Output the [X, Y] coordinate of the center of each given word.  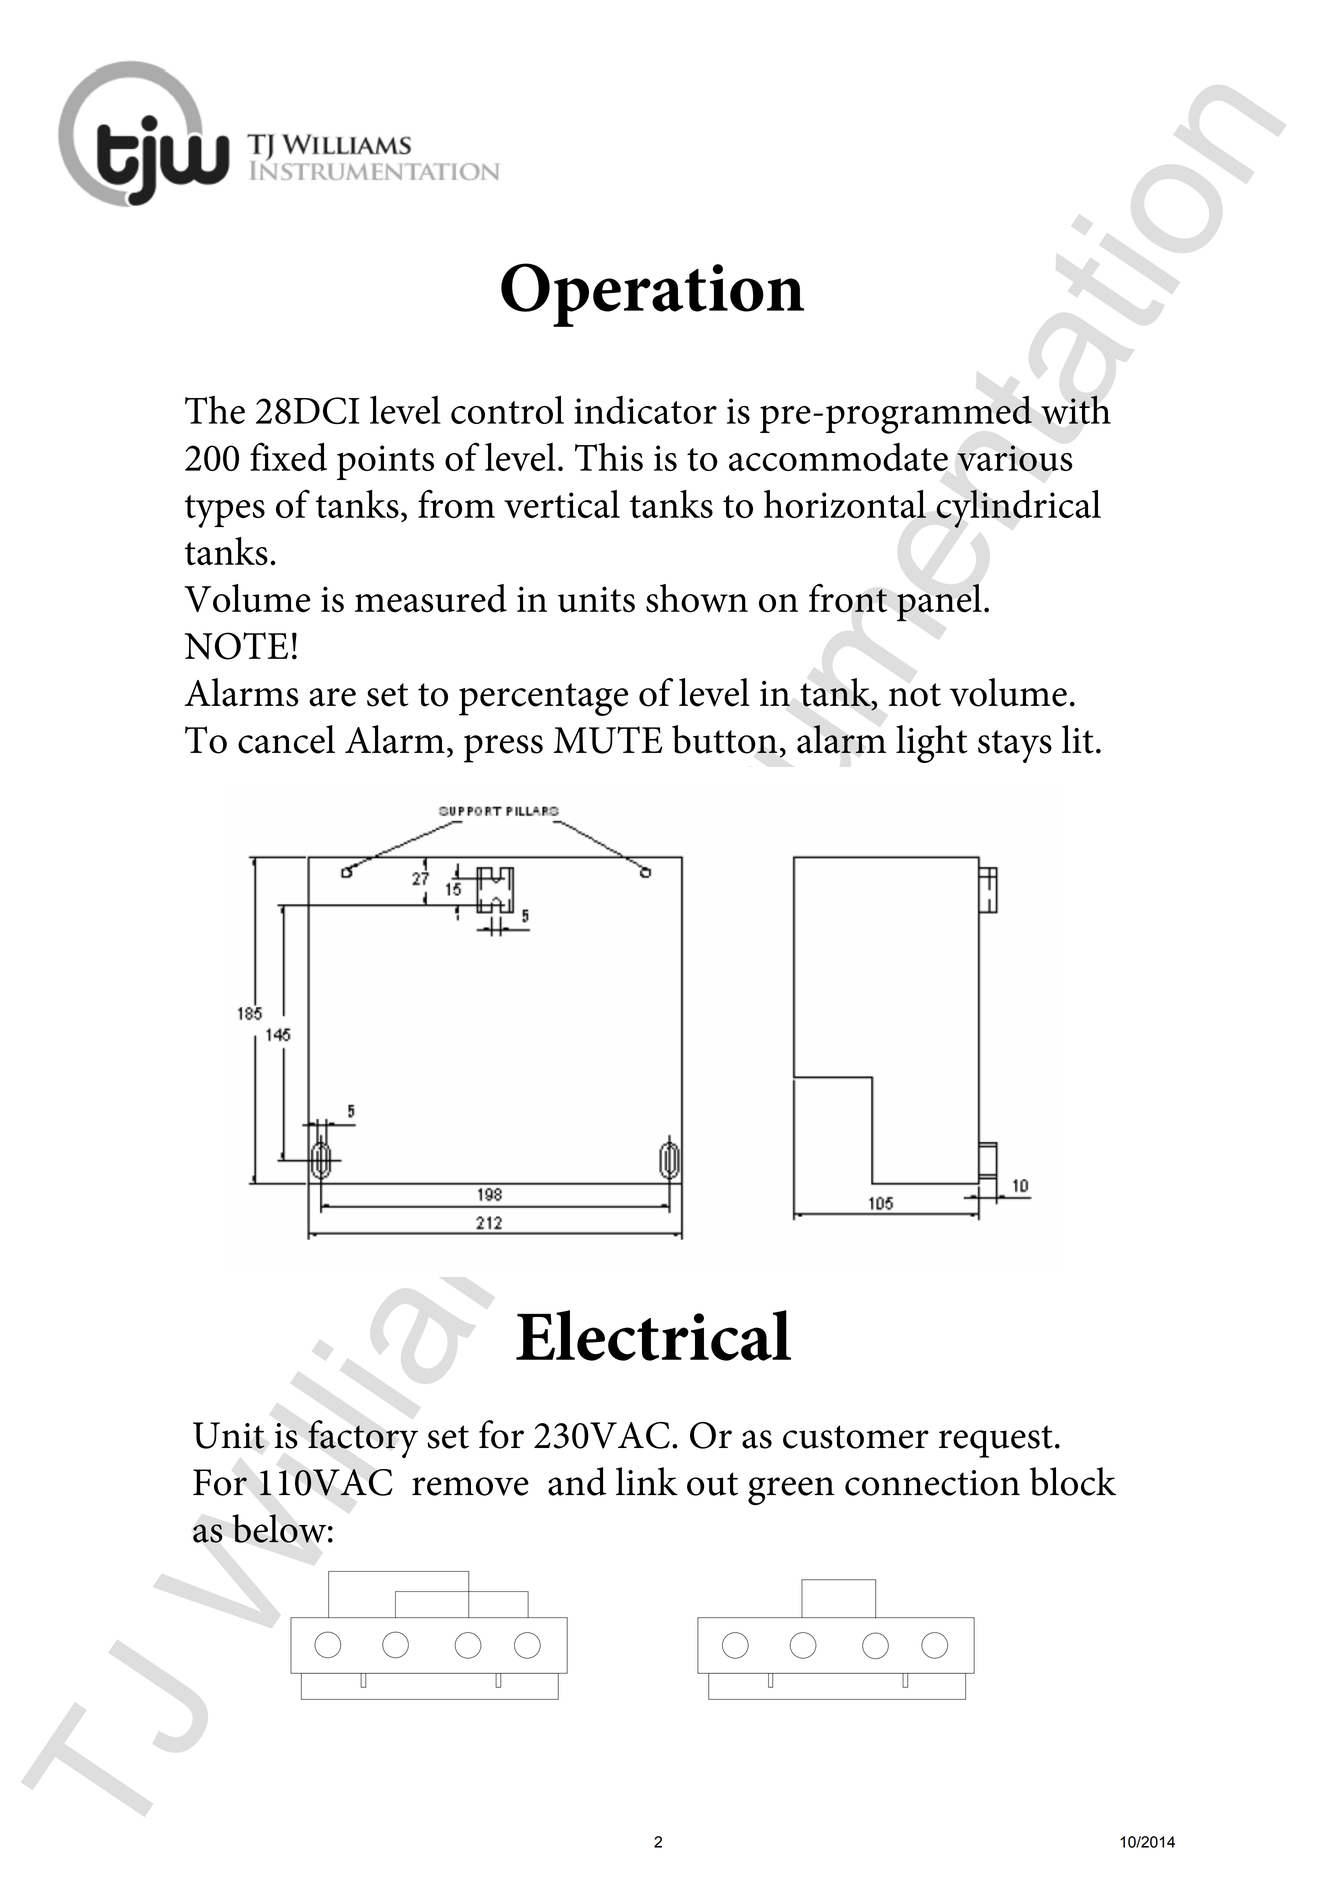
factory [363, 1439]
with [1076, 409]
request [996, 1441]
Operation [652, 295]
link [647, 1481]
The [215, 409]
